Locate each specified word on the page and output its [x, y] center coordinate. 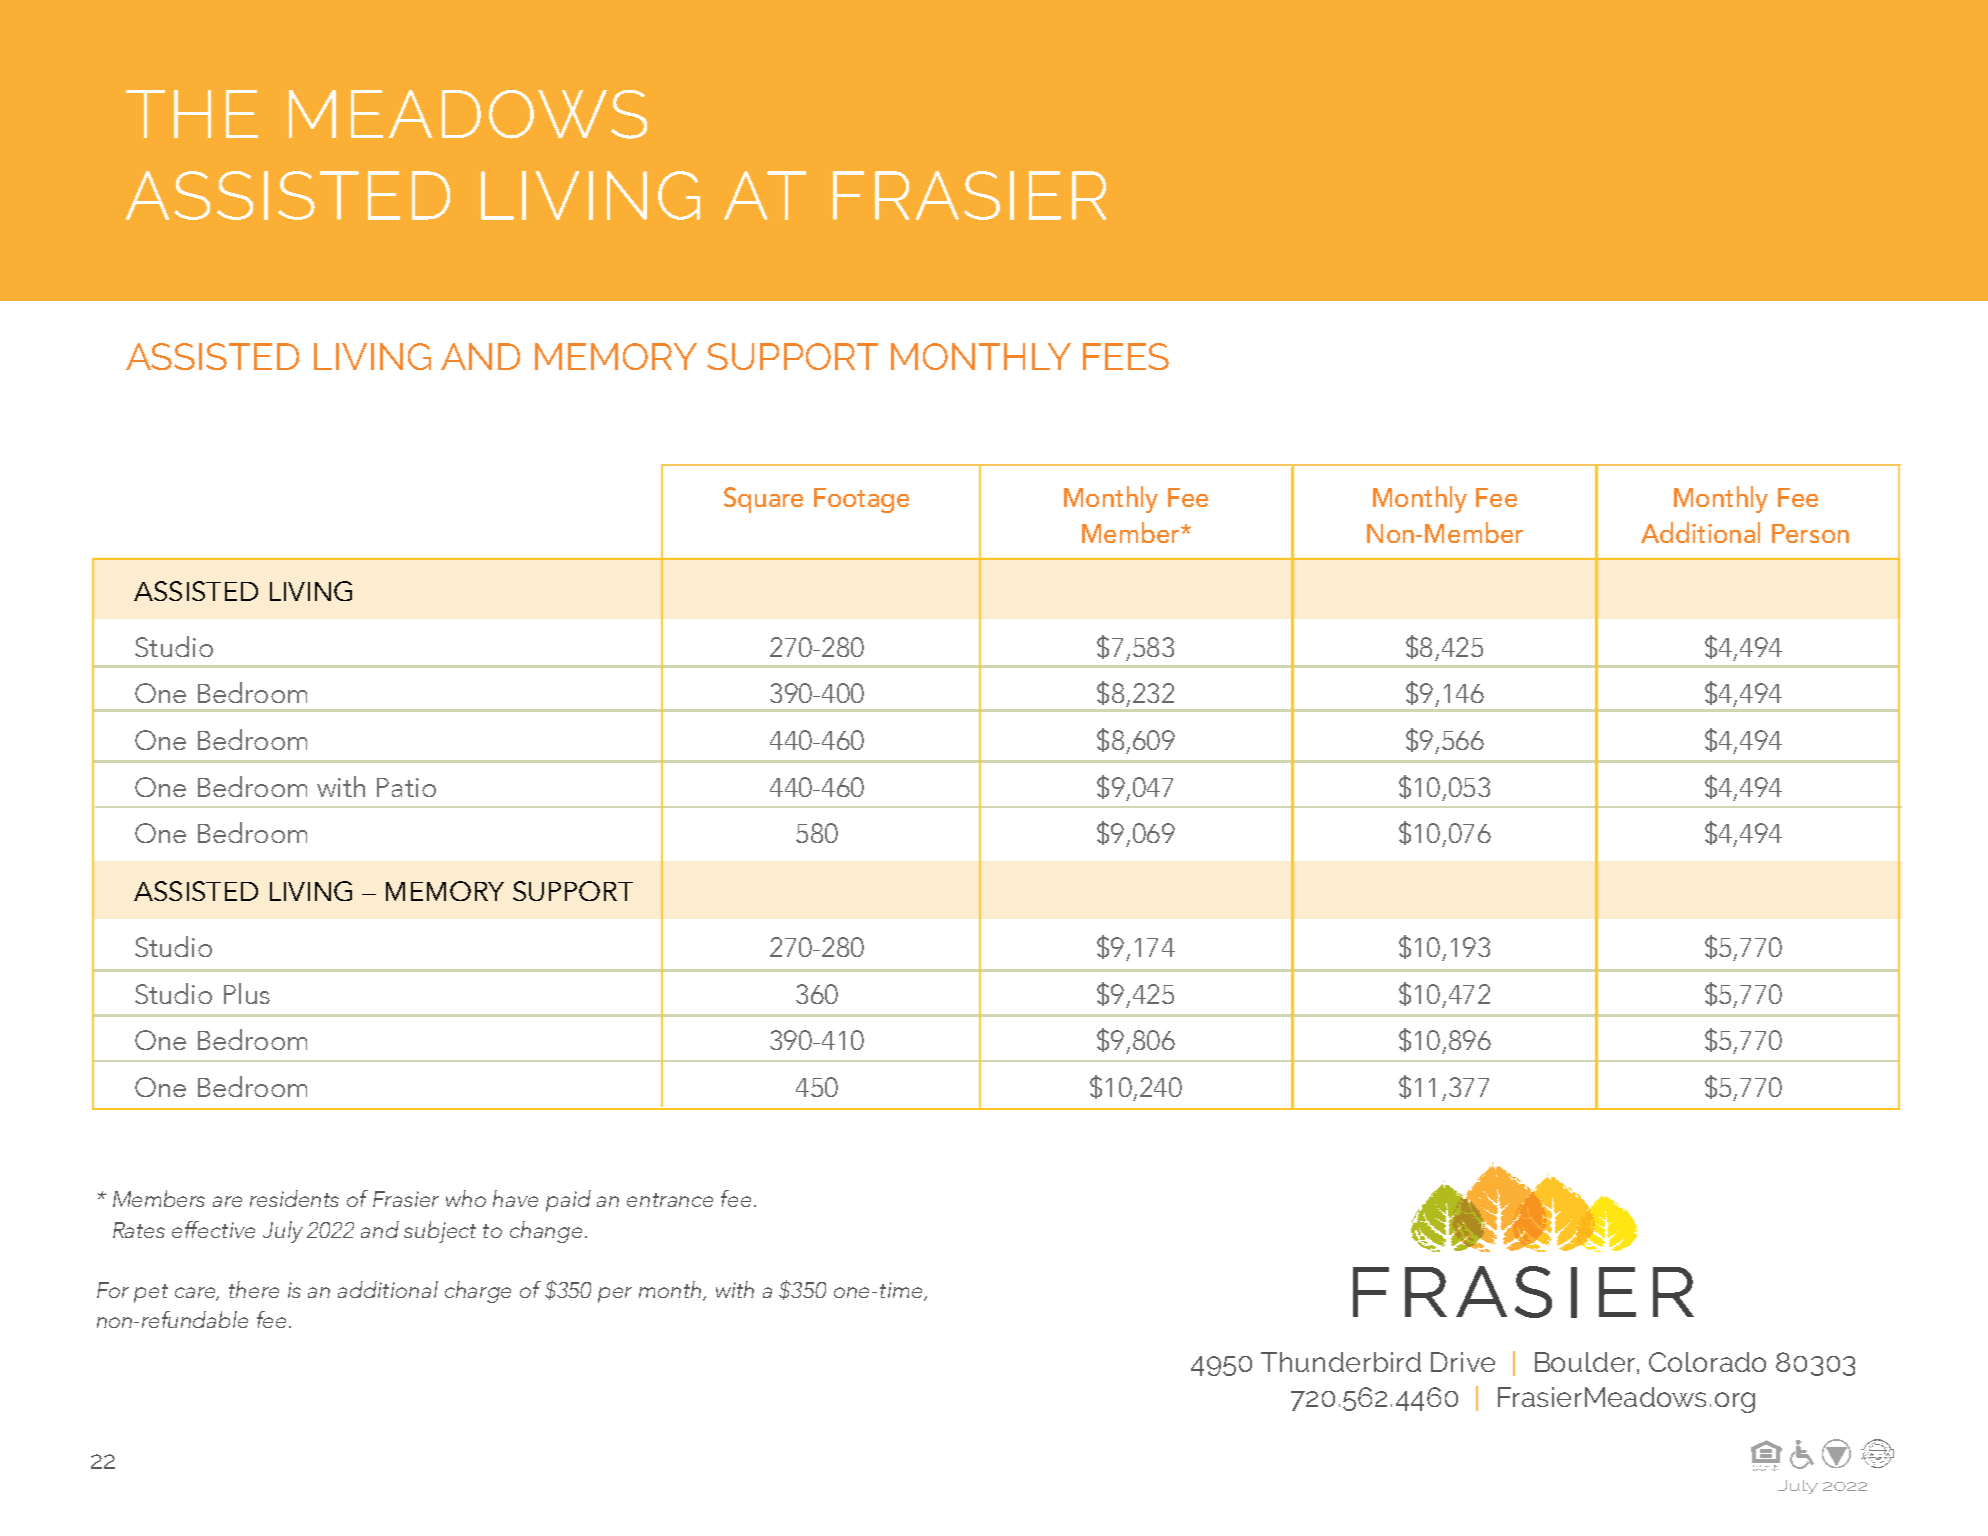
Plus [247, 993]
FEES [1126, 356]
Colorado [1707, 1362]
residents [294, 1198]
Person [1810, 533]
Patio [406, 787]
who [466, 1198]
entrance [670, 1200]
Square [763, 500]
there [254, 1289]
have [515, 1198]
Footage [861, 500]
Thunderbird [1341, 1362]
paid [568, 1201]
